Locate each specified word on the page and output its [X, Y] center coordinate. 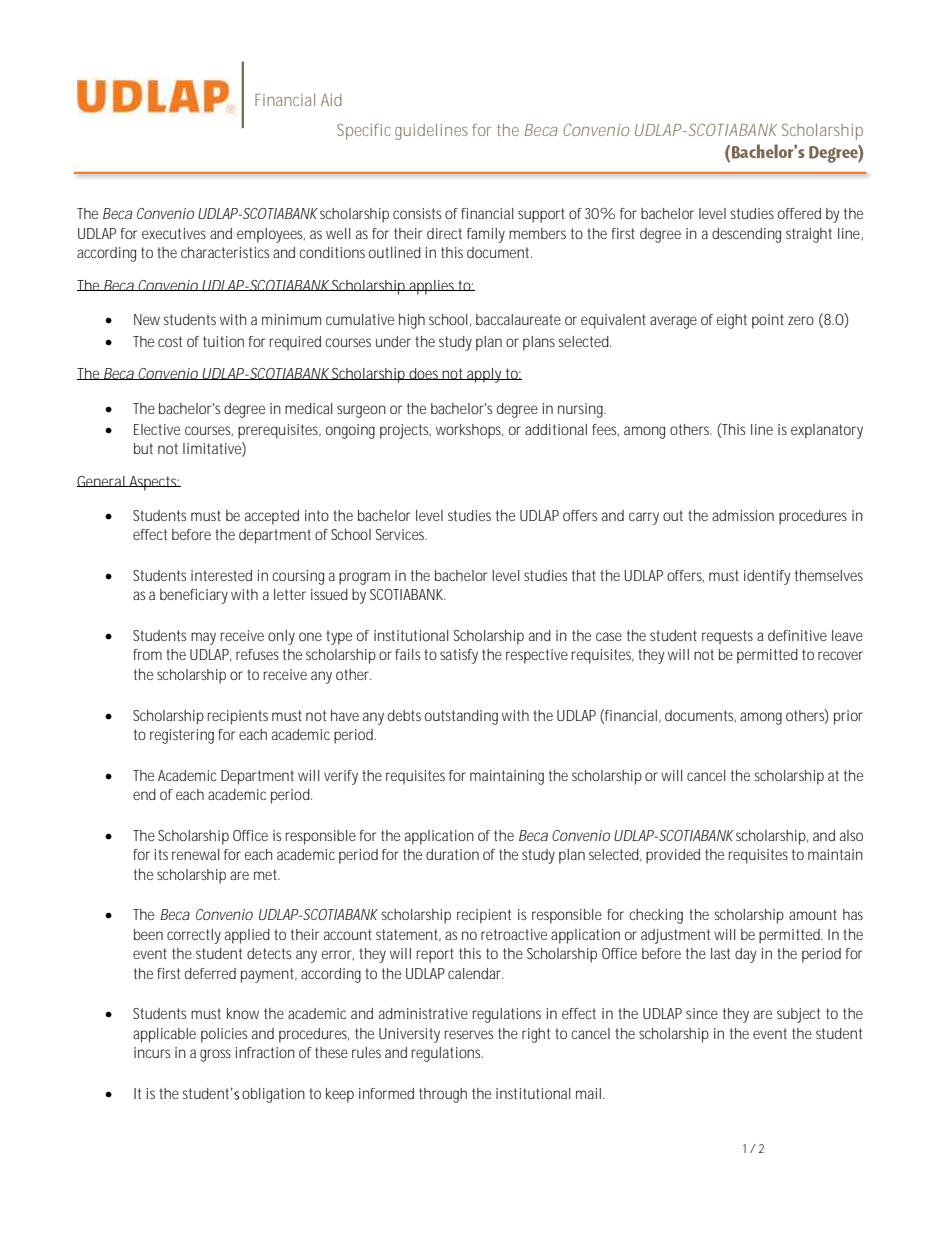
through [443, 1095]
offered [799, 213]
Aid [331, 100]
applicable [164, 1035]
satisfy [459, 656]
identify [767, 577]
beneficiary [194, 596]
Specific [364, 131]
